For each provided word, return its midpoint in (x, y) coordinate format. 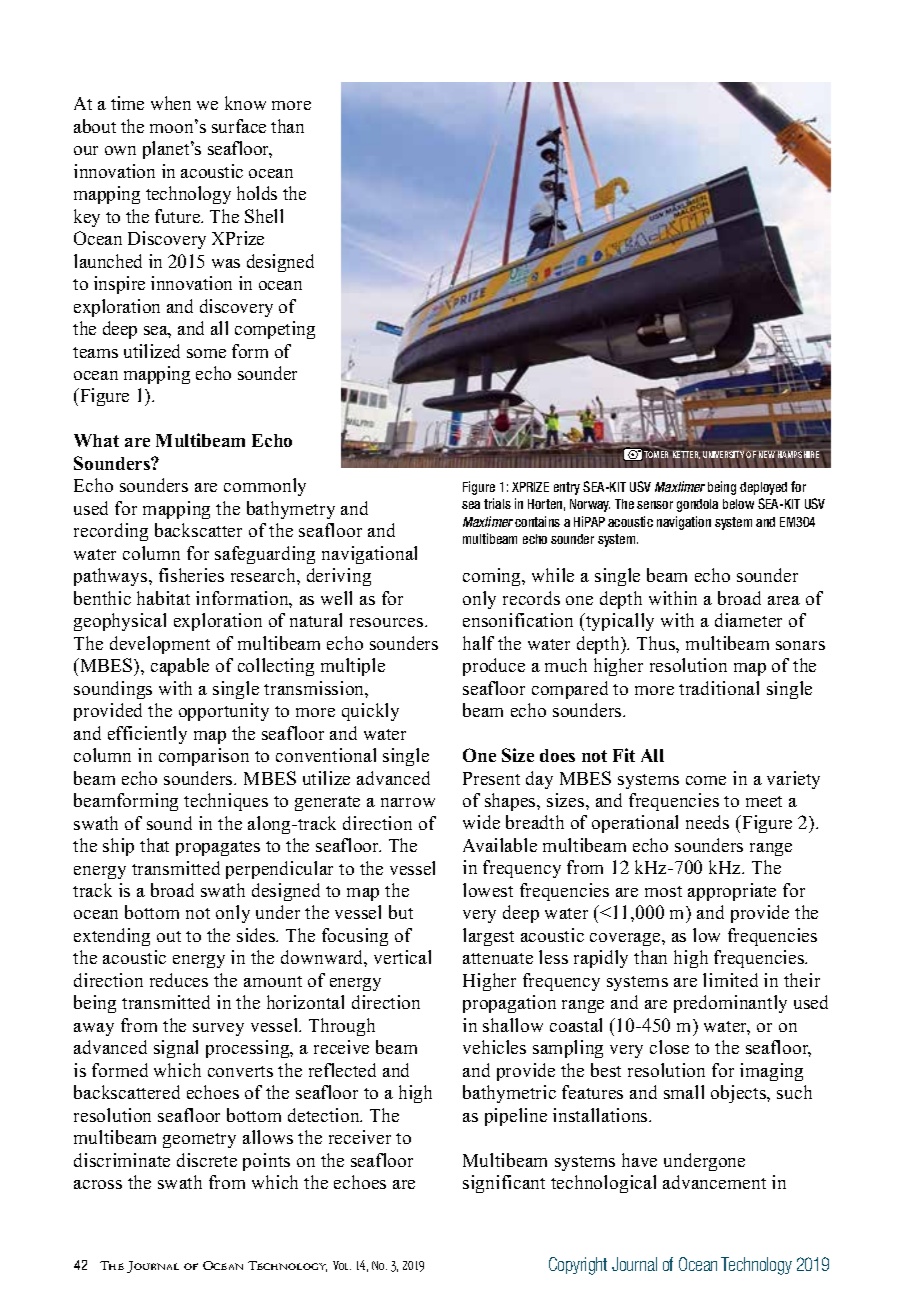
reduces (179, 980)
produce (494, 667)
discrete (207, 1160)
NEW (768, 454)
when (171, 103)
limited (730, 980)
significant (504, 1184)
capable (180, 667)
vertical (402, 957)
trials (497, 503)
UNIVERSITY (723, 454)
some (206, 353)
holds (257, 193)
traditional (719, 688)
